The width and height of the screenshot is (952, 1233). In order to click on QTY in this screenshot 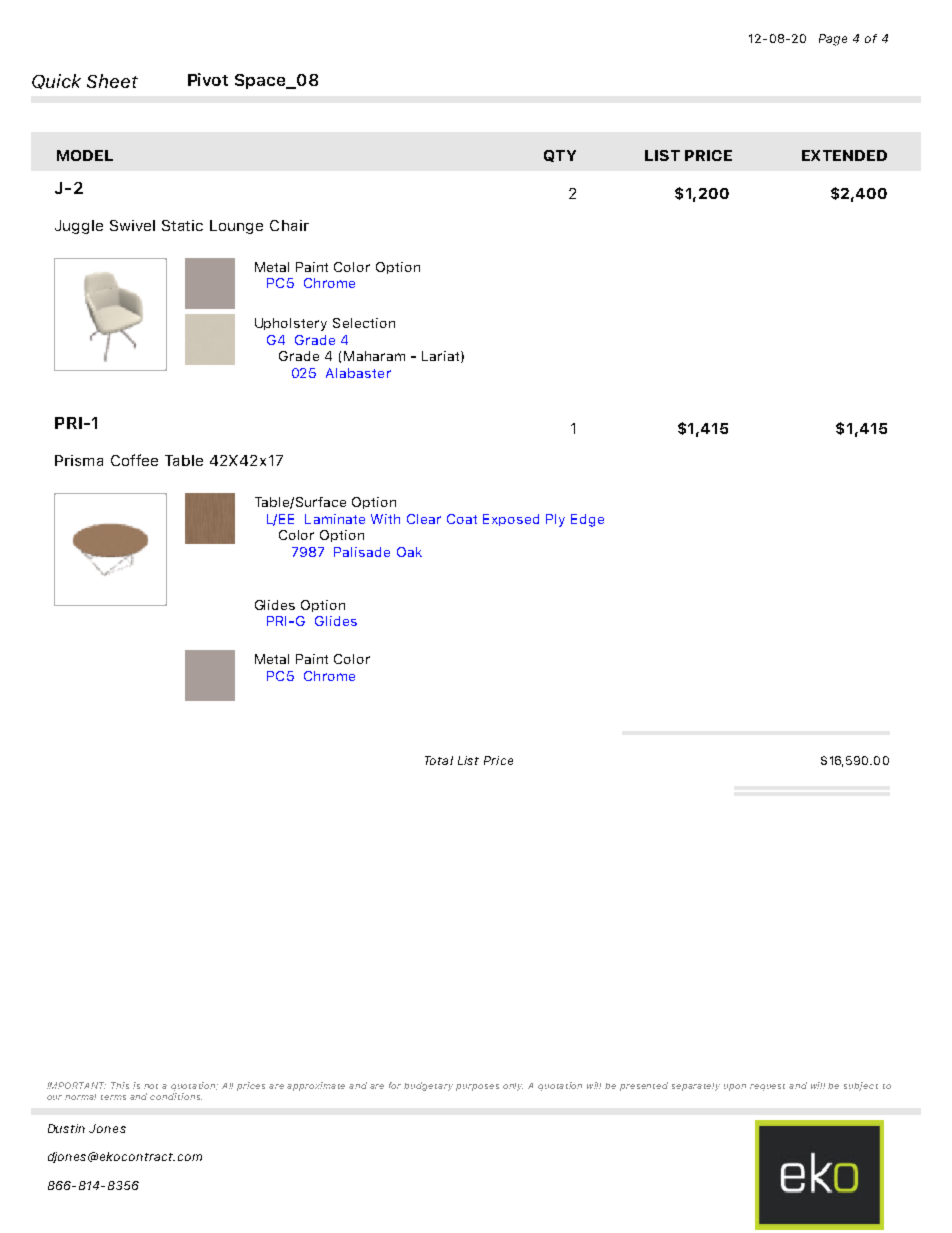, I will do `click(560, 156)`.
